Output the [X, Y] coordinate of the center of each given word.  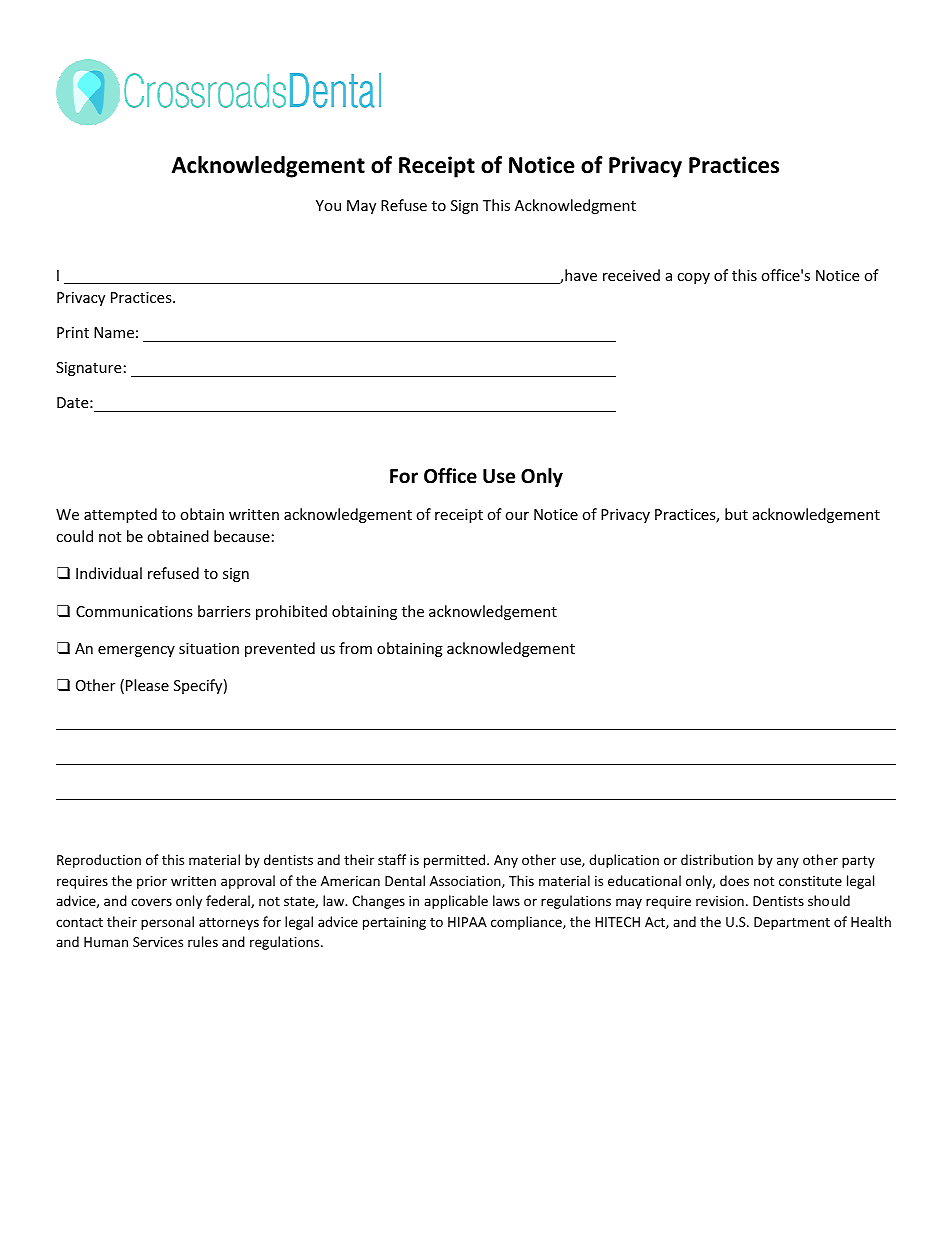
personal [167, 923]
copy [693, 278]
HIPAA [467, 922]
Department [792, 923]
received [631, 275]
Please [147, 685]
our [517, 516]
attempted [120, 515]
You [328, 205]
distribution [717, 859]
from [355, 648]
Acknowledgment [575, 206]
